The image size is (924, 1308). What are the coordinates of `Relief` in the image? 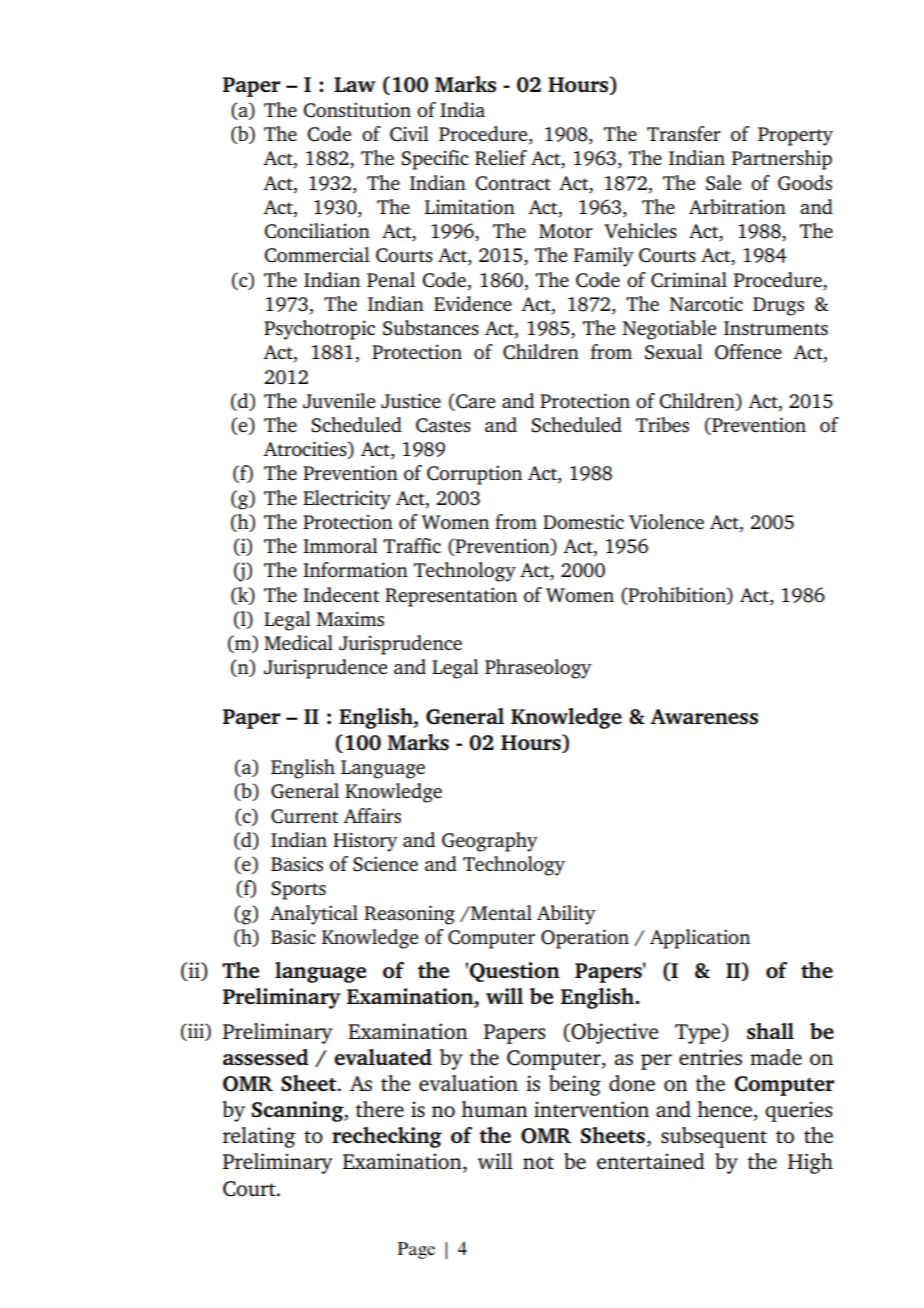 It's located at (501, 157).
